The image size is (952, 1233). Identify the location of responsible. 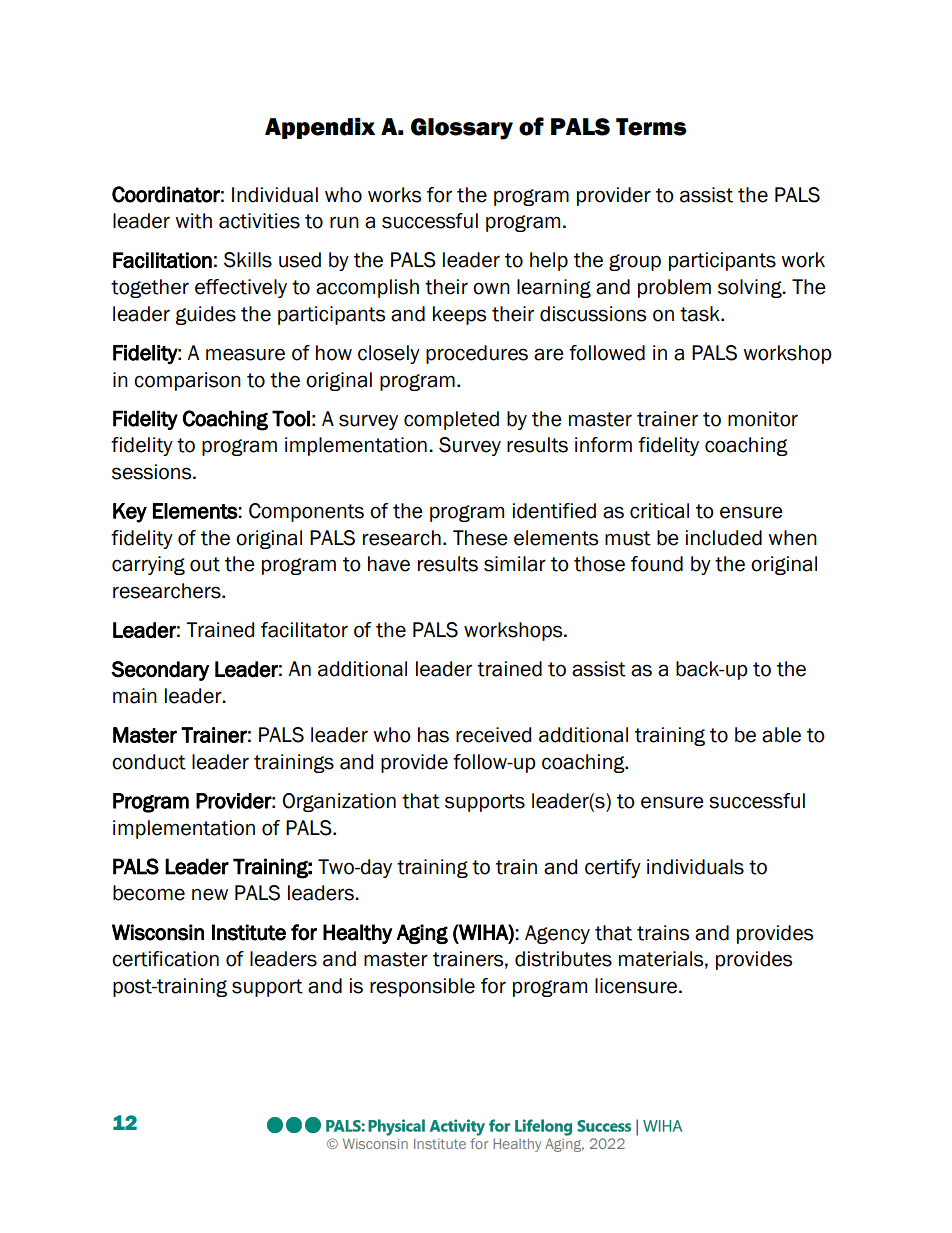
(422, 987).
